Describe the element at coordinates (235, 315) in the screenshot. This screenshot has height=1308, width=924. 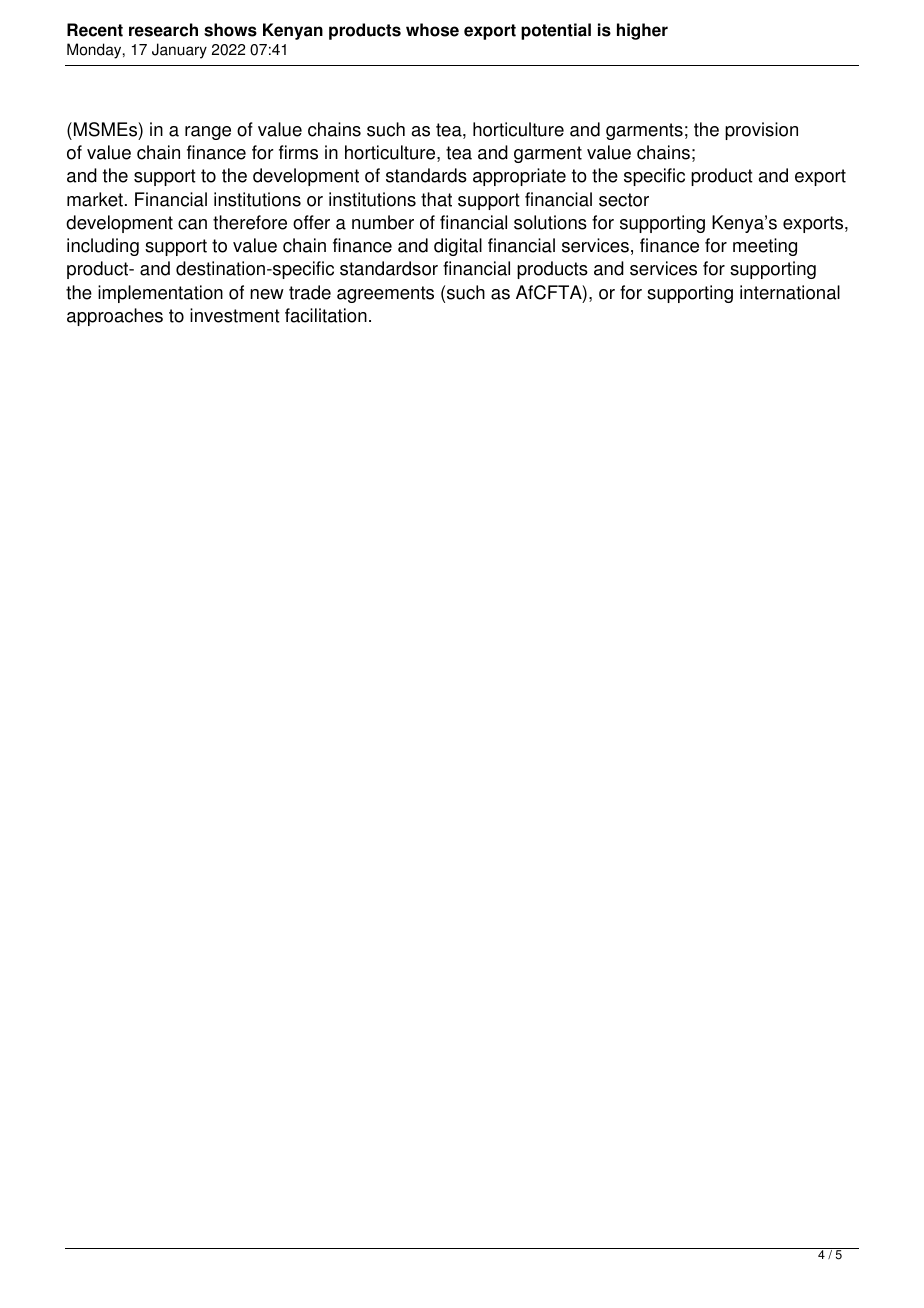
I see `investment` at that location.
